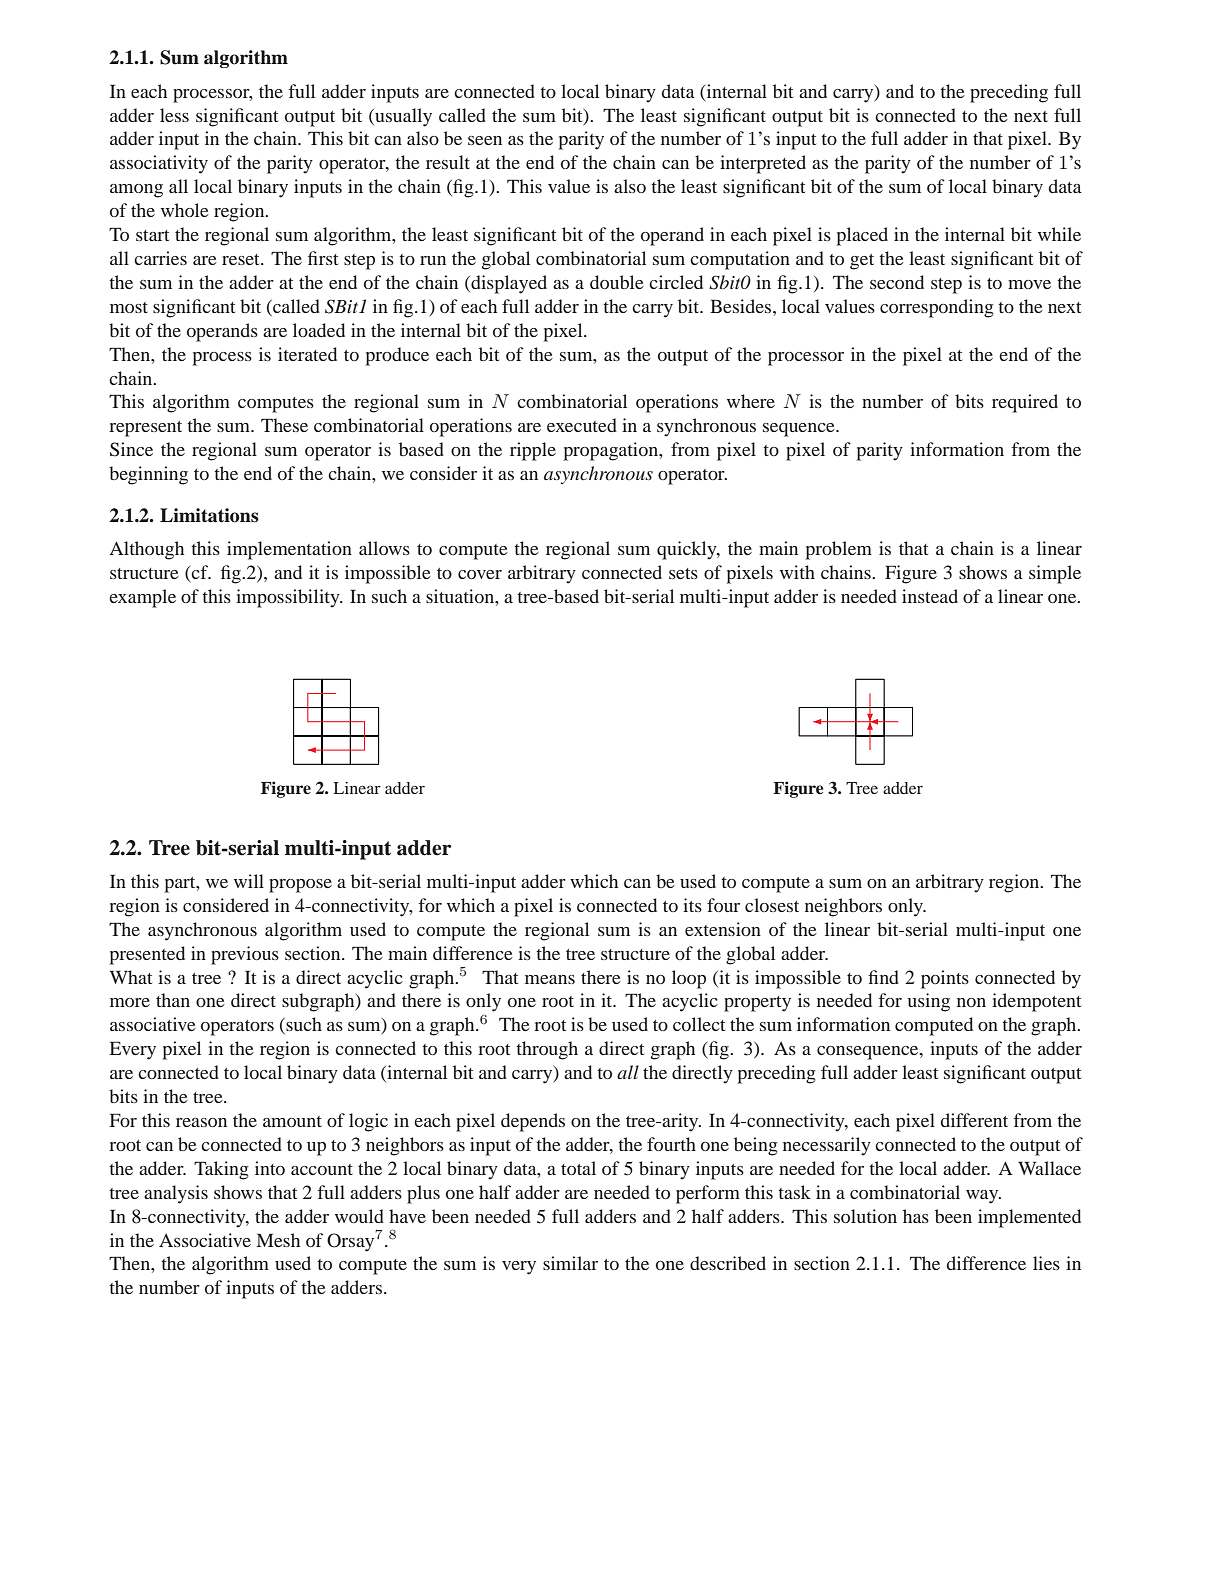  Describe the element at coordinates (582, 425) in the screenshot. I see `executed` at that location.
